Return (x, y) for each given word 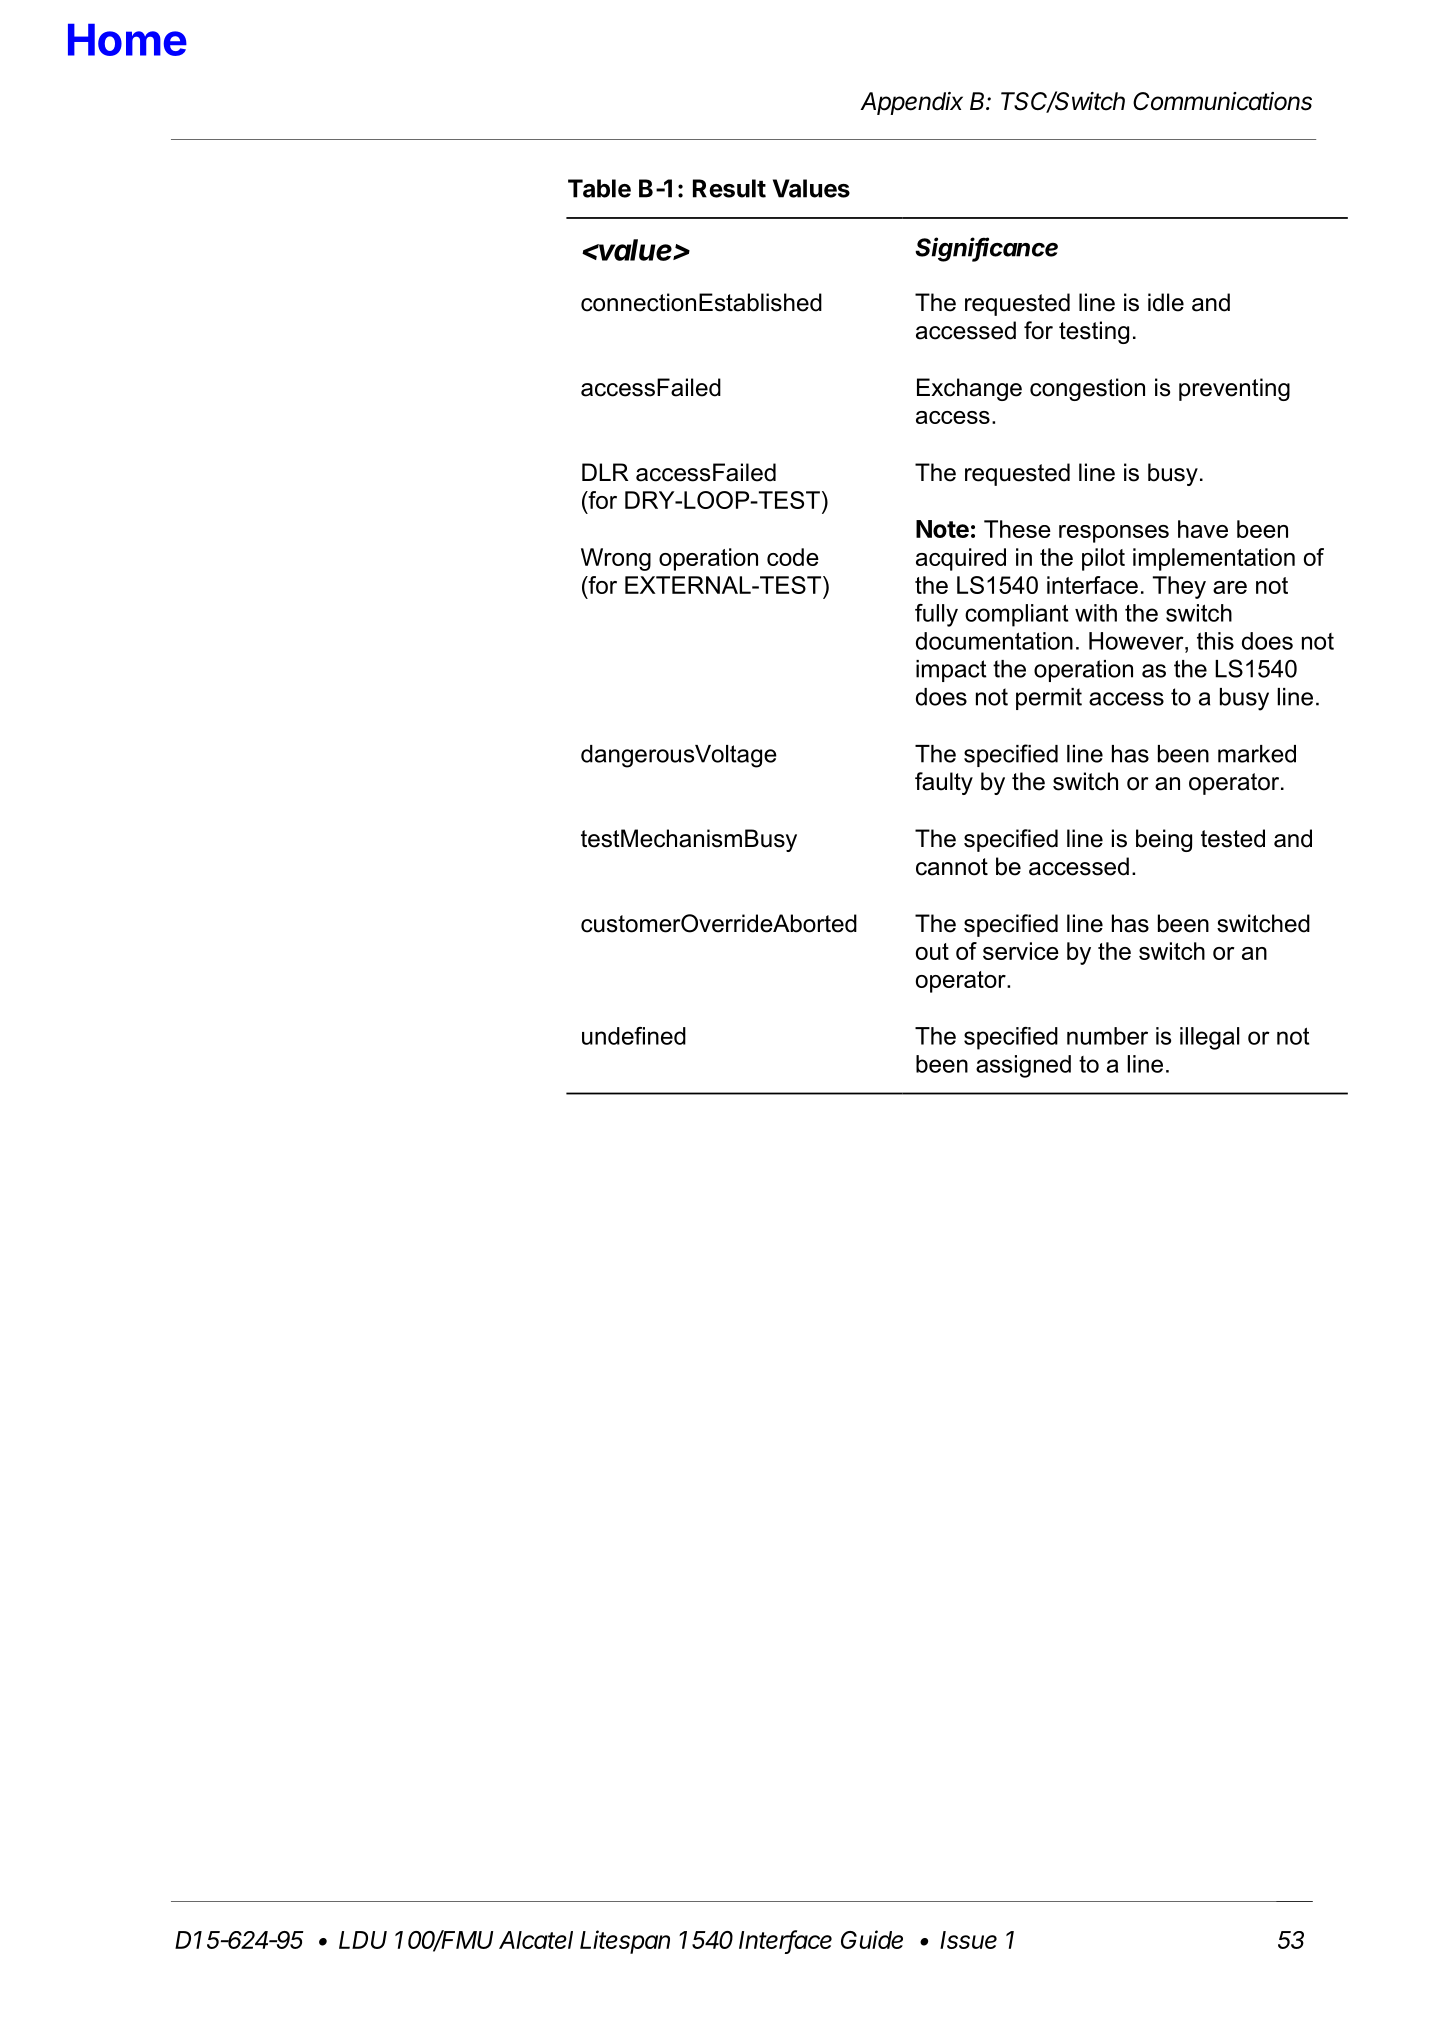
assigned (1023, 1066)
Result (729, 188)
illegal (1209, 1038)
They (1179, 587)
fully (936, 615)
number (1107, 1036)
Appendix (911, 103)
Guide (872, 1939)
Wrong (616, 559)
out (932, 951)
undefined (634, 1036)
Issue (968, 1940)
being (1164, 840)
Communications (1222, 101)
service (1021, 951)
